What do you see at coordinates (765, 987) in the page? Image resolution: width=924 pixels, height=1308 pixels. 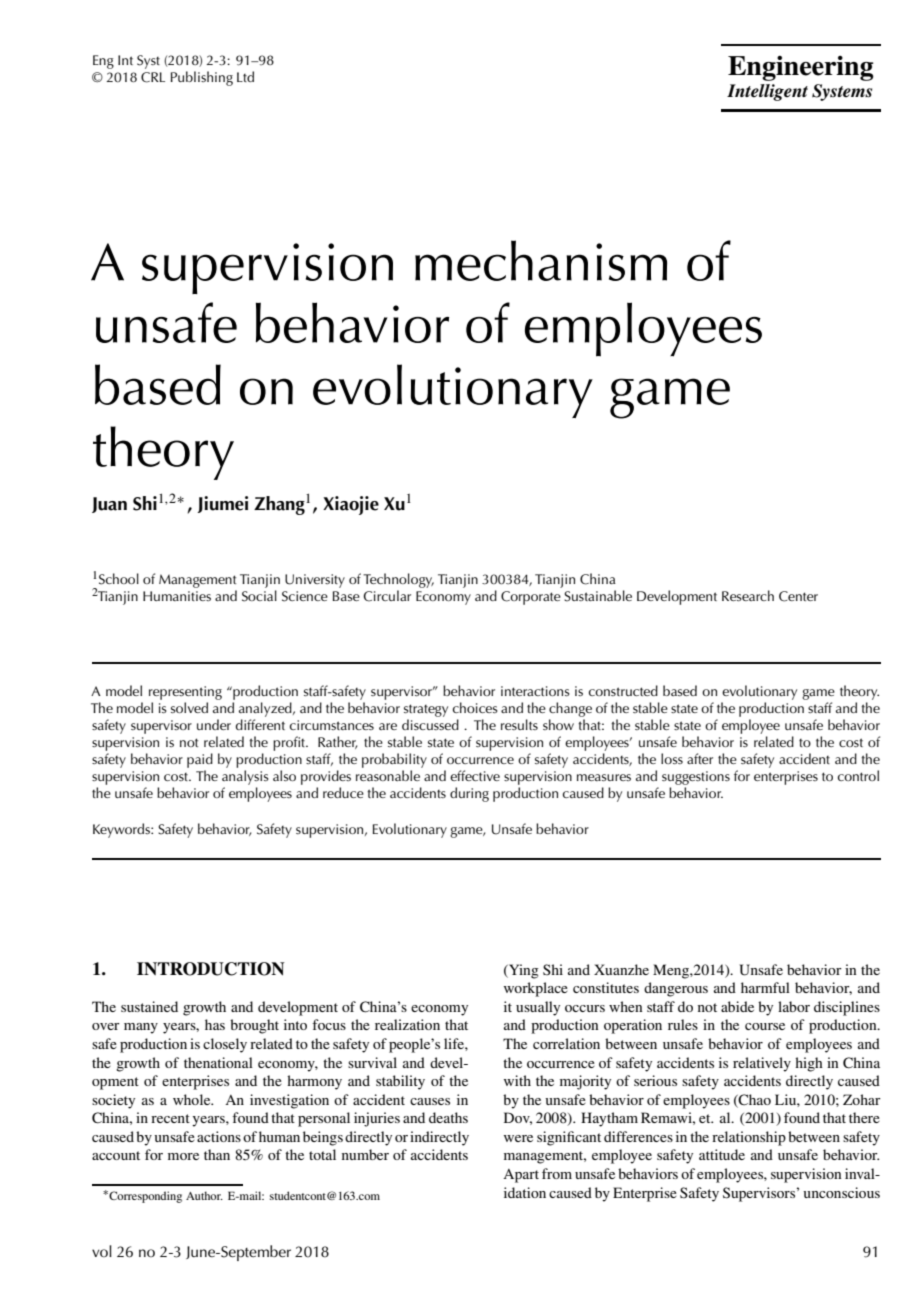 I see `harmful` at bounding box center [765, 987].
